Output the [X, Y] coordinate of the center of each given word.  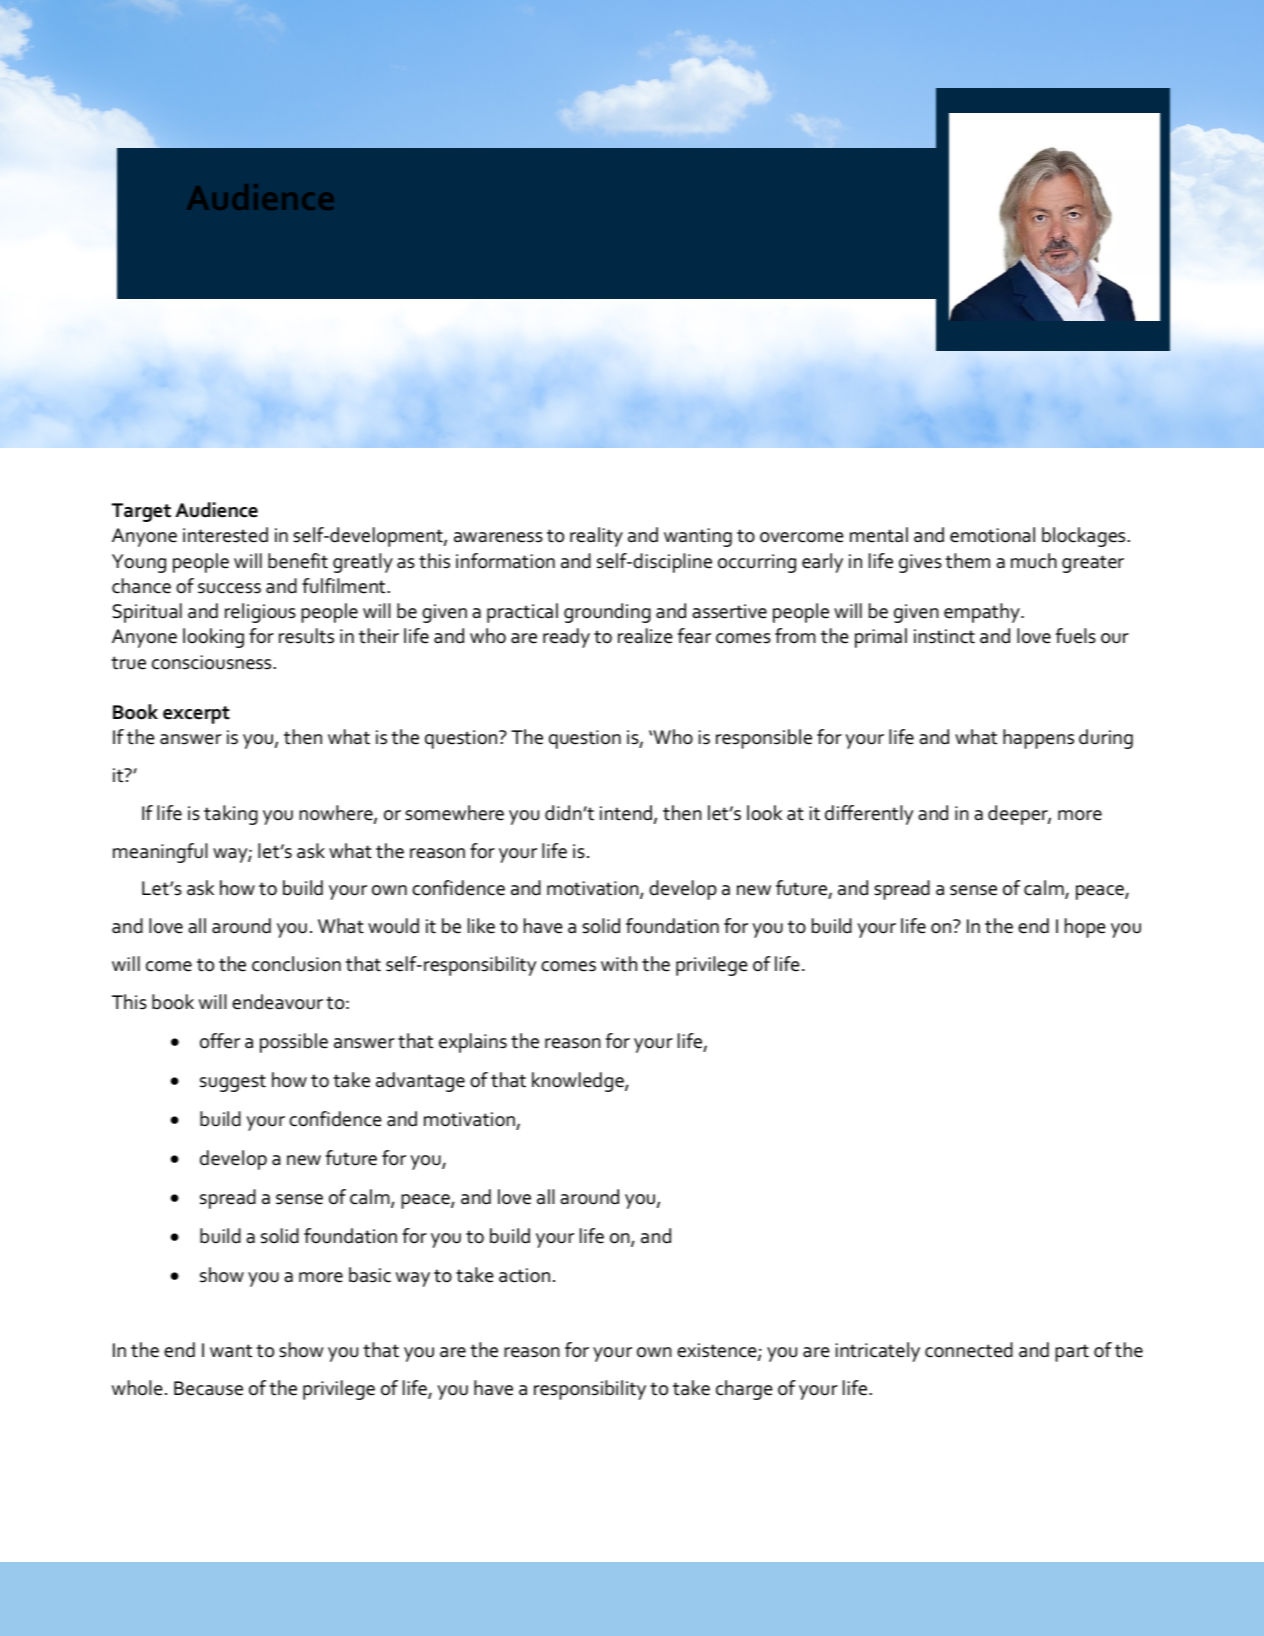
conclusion [296, 964]
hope [1085, 928]
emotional [992, 535]
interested [225, 535]
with [619, 964]
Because [208, 1388]
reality [596, 537]
